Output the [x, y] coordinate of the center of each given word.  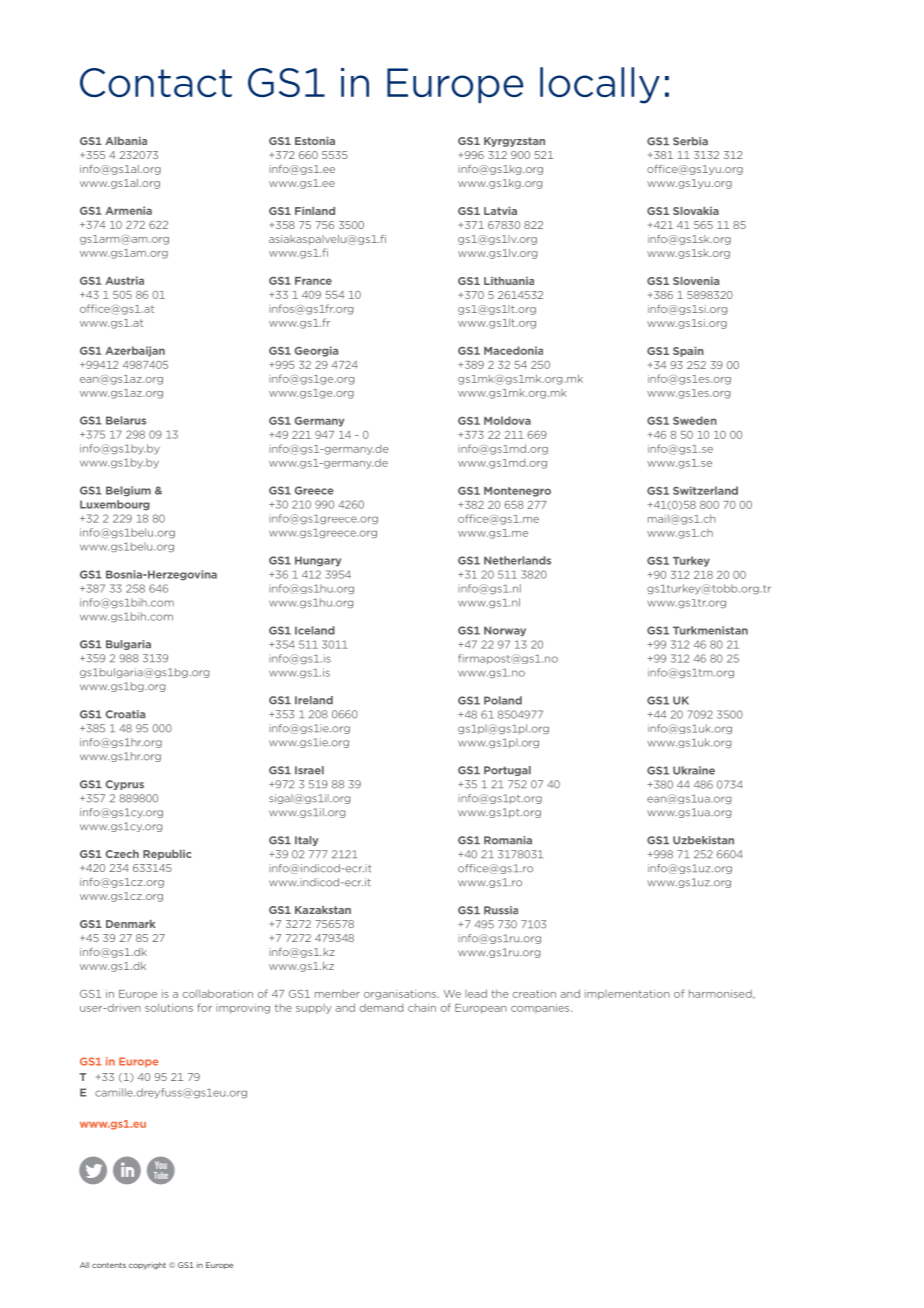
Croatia [125, 714]
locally [600, 85]
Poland [503, 700]
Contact [156, 82]
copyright [147, 1266]
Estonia [315, 141]
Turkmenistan [710, 630]
